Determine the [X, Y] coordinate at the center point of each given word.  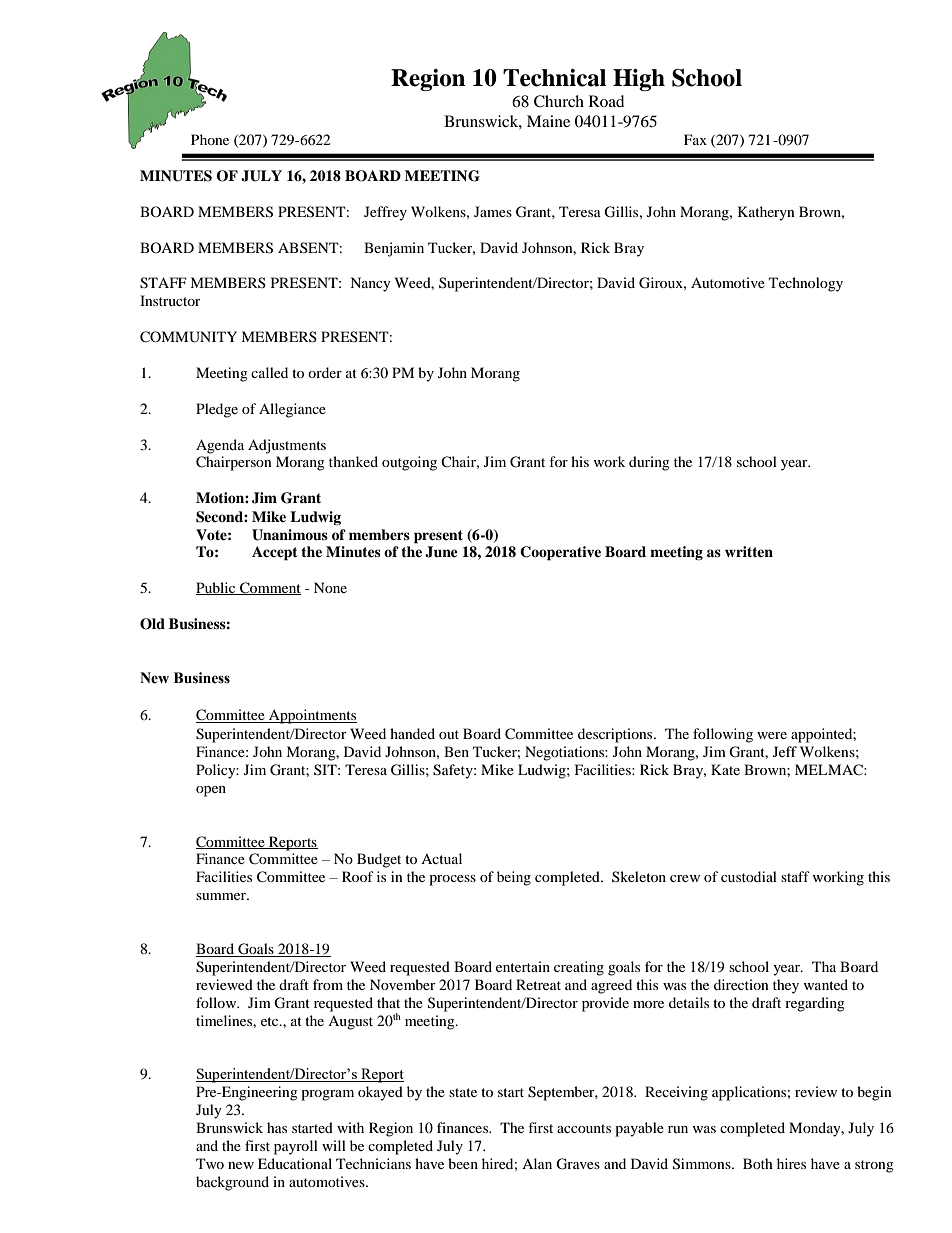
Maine [548, 121]
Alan [537, 1163]
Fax [695, 139]
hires [791, 1163]
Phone [210, 139]
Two [210, 1163]
